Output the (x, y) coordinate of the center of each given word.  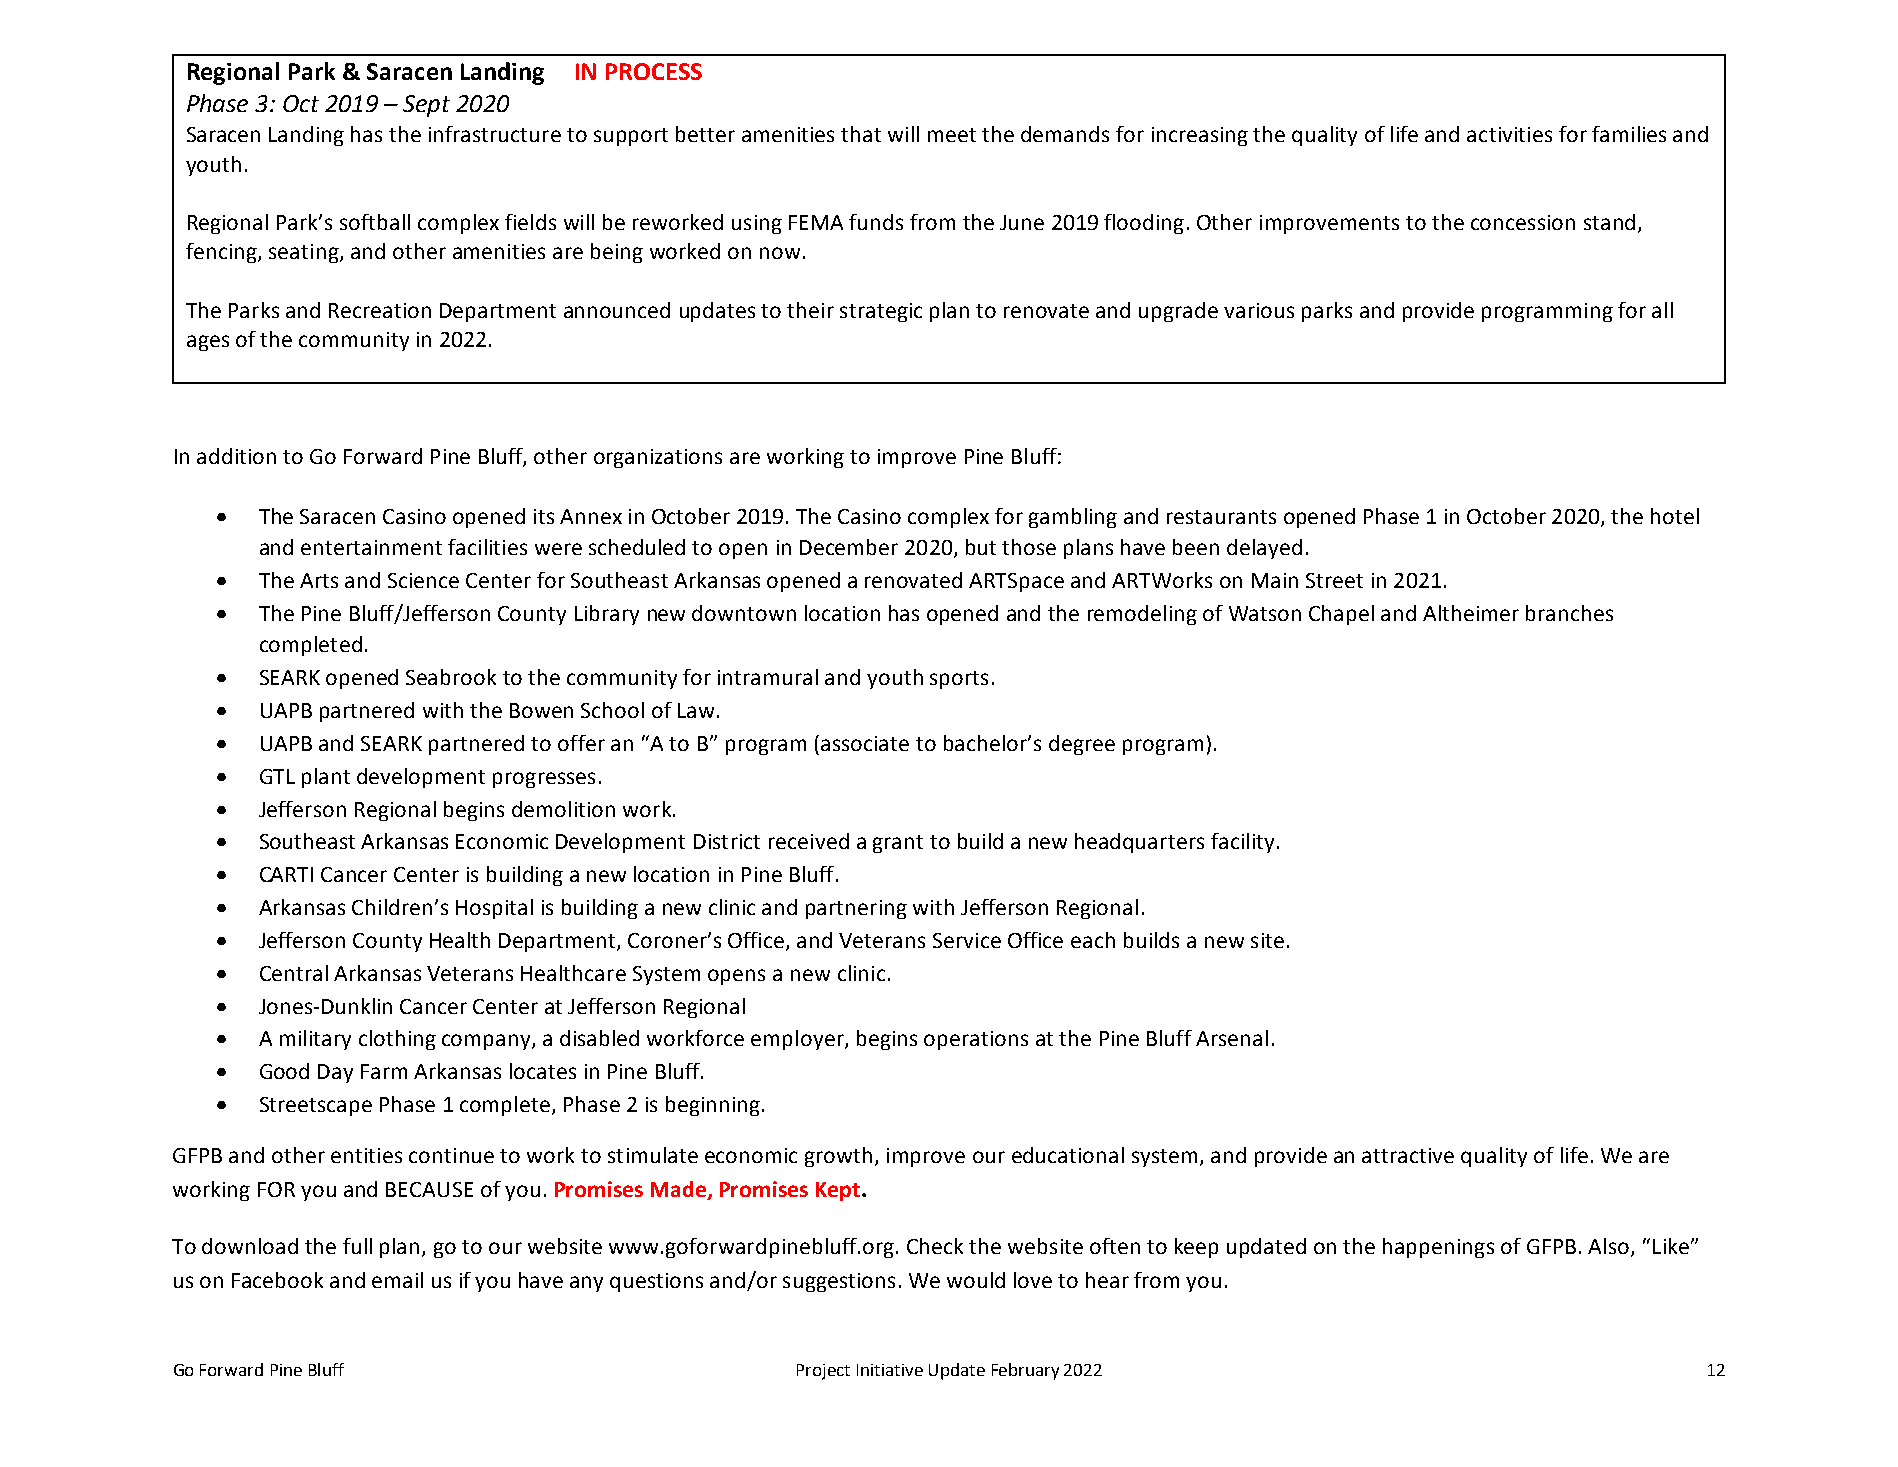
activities (1509, 134)
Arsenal (1232, 1038)
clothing (397, 1040)
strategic (881, 312)
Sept (426, 106)
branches (1569, 613)
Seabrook (451, 677)
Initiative (890, 1370)
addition (236, 456)
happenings (1438, 1248)
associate (865, 743)
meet (952, 135)
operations (976, 1040)
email (397, 1280)
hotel (1675, 516)
